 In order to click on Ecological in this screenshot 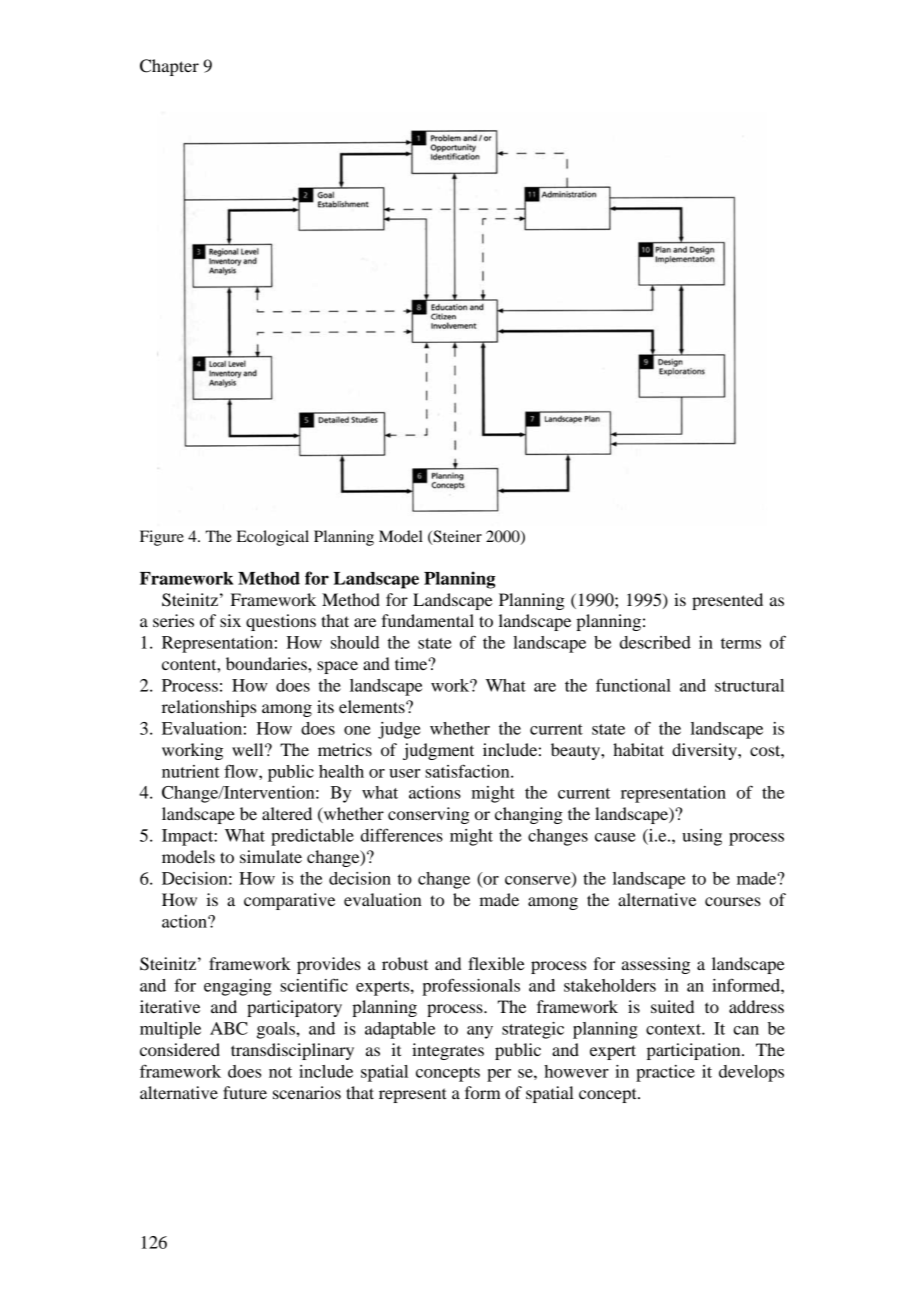, I will do `click(273, 538)`.
